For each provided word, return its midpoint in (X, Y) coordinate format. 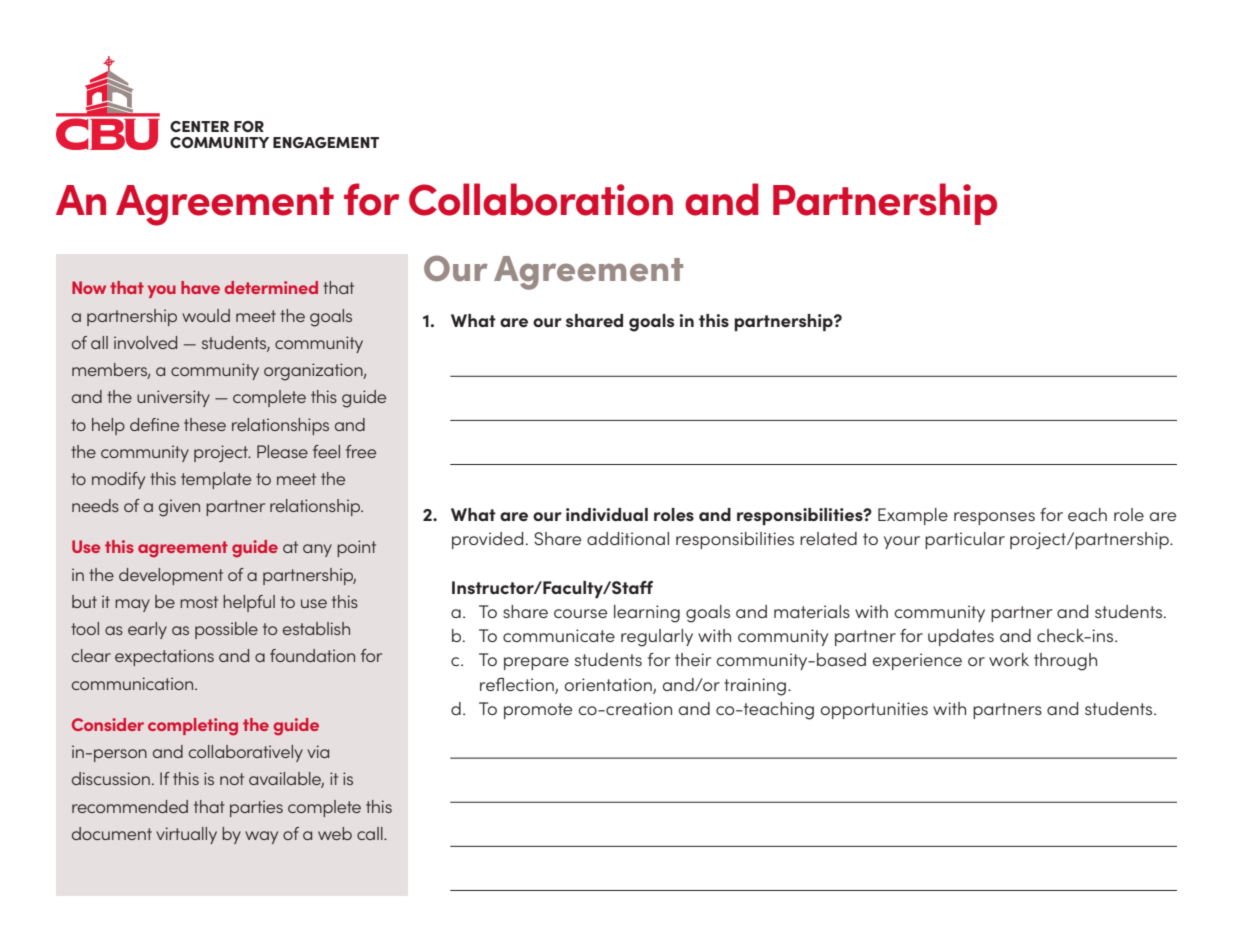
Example (913, 516)
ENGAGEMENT (326, 142)
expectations (164, 657)
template (216, 480)
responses (994, 518)
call (371, 833)
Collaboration (541, 199)
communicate (559, 635)
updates (961, 637)
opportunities (874, 710)
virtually (186, 835)
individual (607, 514)
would (206, 315)
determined (271, 287)
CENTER (199, 126)
